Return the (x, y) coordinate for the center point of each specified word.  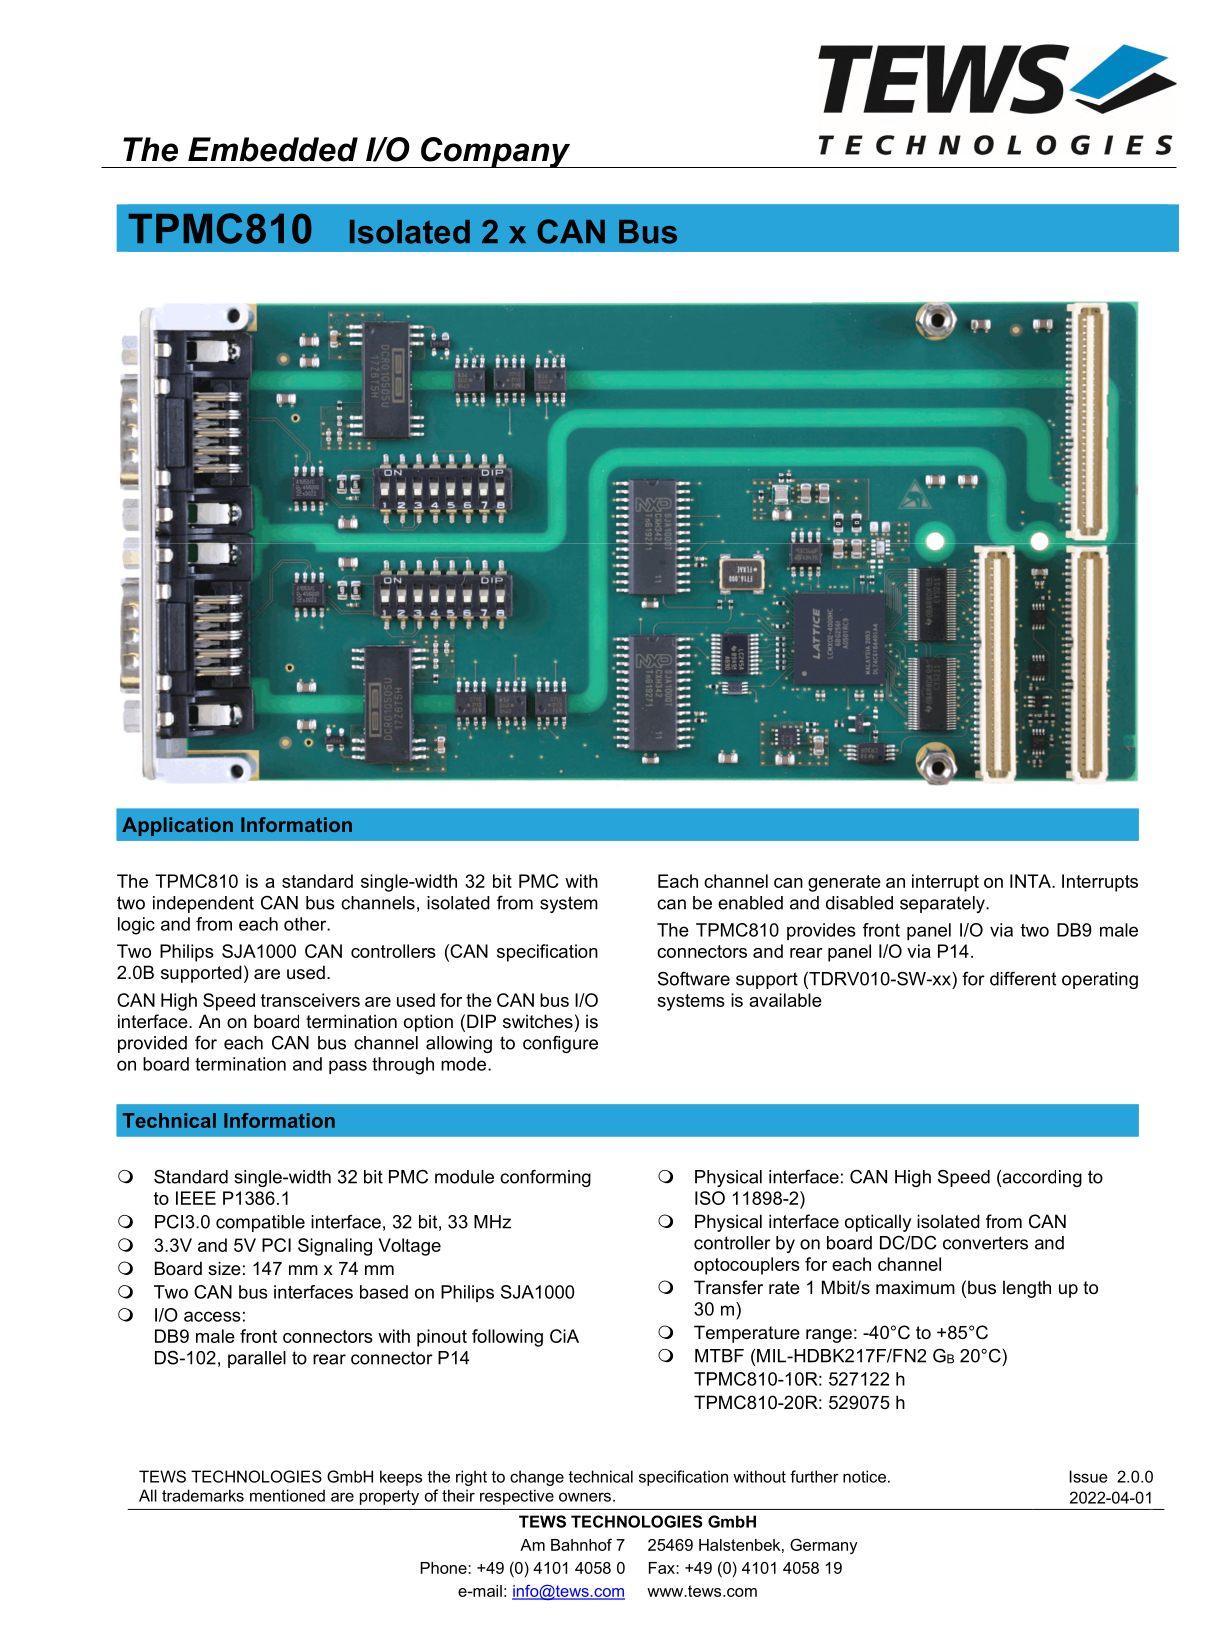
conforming (545, 1178)
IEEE (196, 1198)
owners (585, 1497)
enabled (750, 903)
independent (203, 904)
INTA (1031, 881)
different (1023, 978)
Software (694, 978)
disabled (859, 903)
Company (496, 152)
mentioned (287, 1495)
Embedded (273, 149)
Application (177, 826)
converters (985, 1243)
